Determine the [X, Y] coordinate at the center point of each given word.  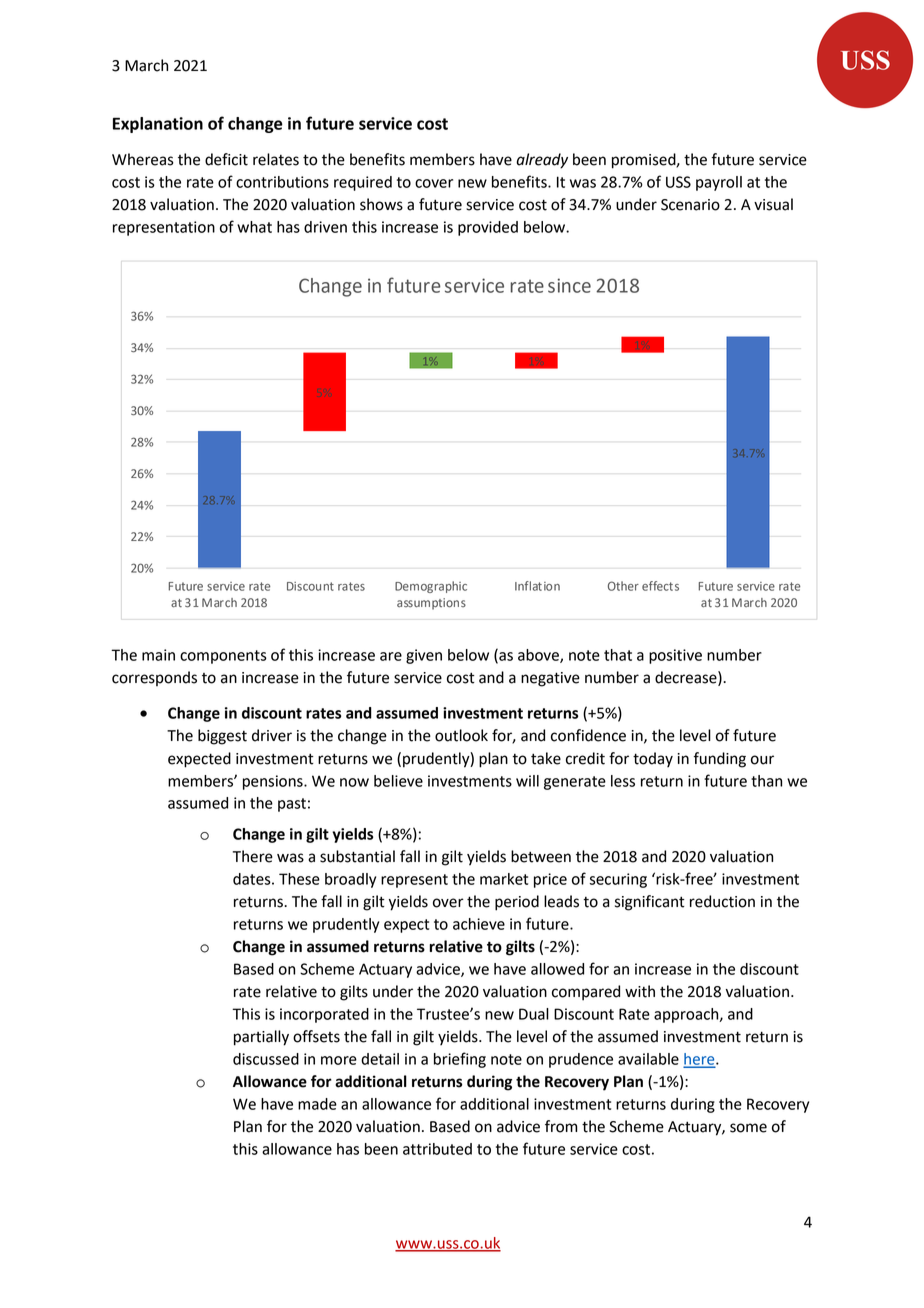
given [424, 656]
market [504, 879]
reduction [722, 901]
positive [675, 656]
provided [488, 228]
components [223, 657]
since [569, 285]
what [254, 227]
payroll [719, 183]
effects [660, 586]
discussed [266, 1059]
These [299, 879]
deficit [226, 159]
